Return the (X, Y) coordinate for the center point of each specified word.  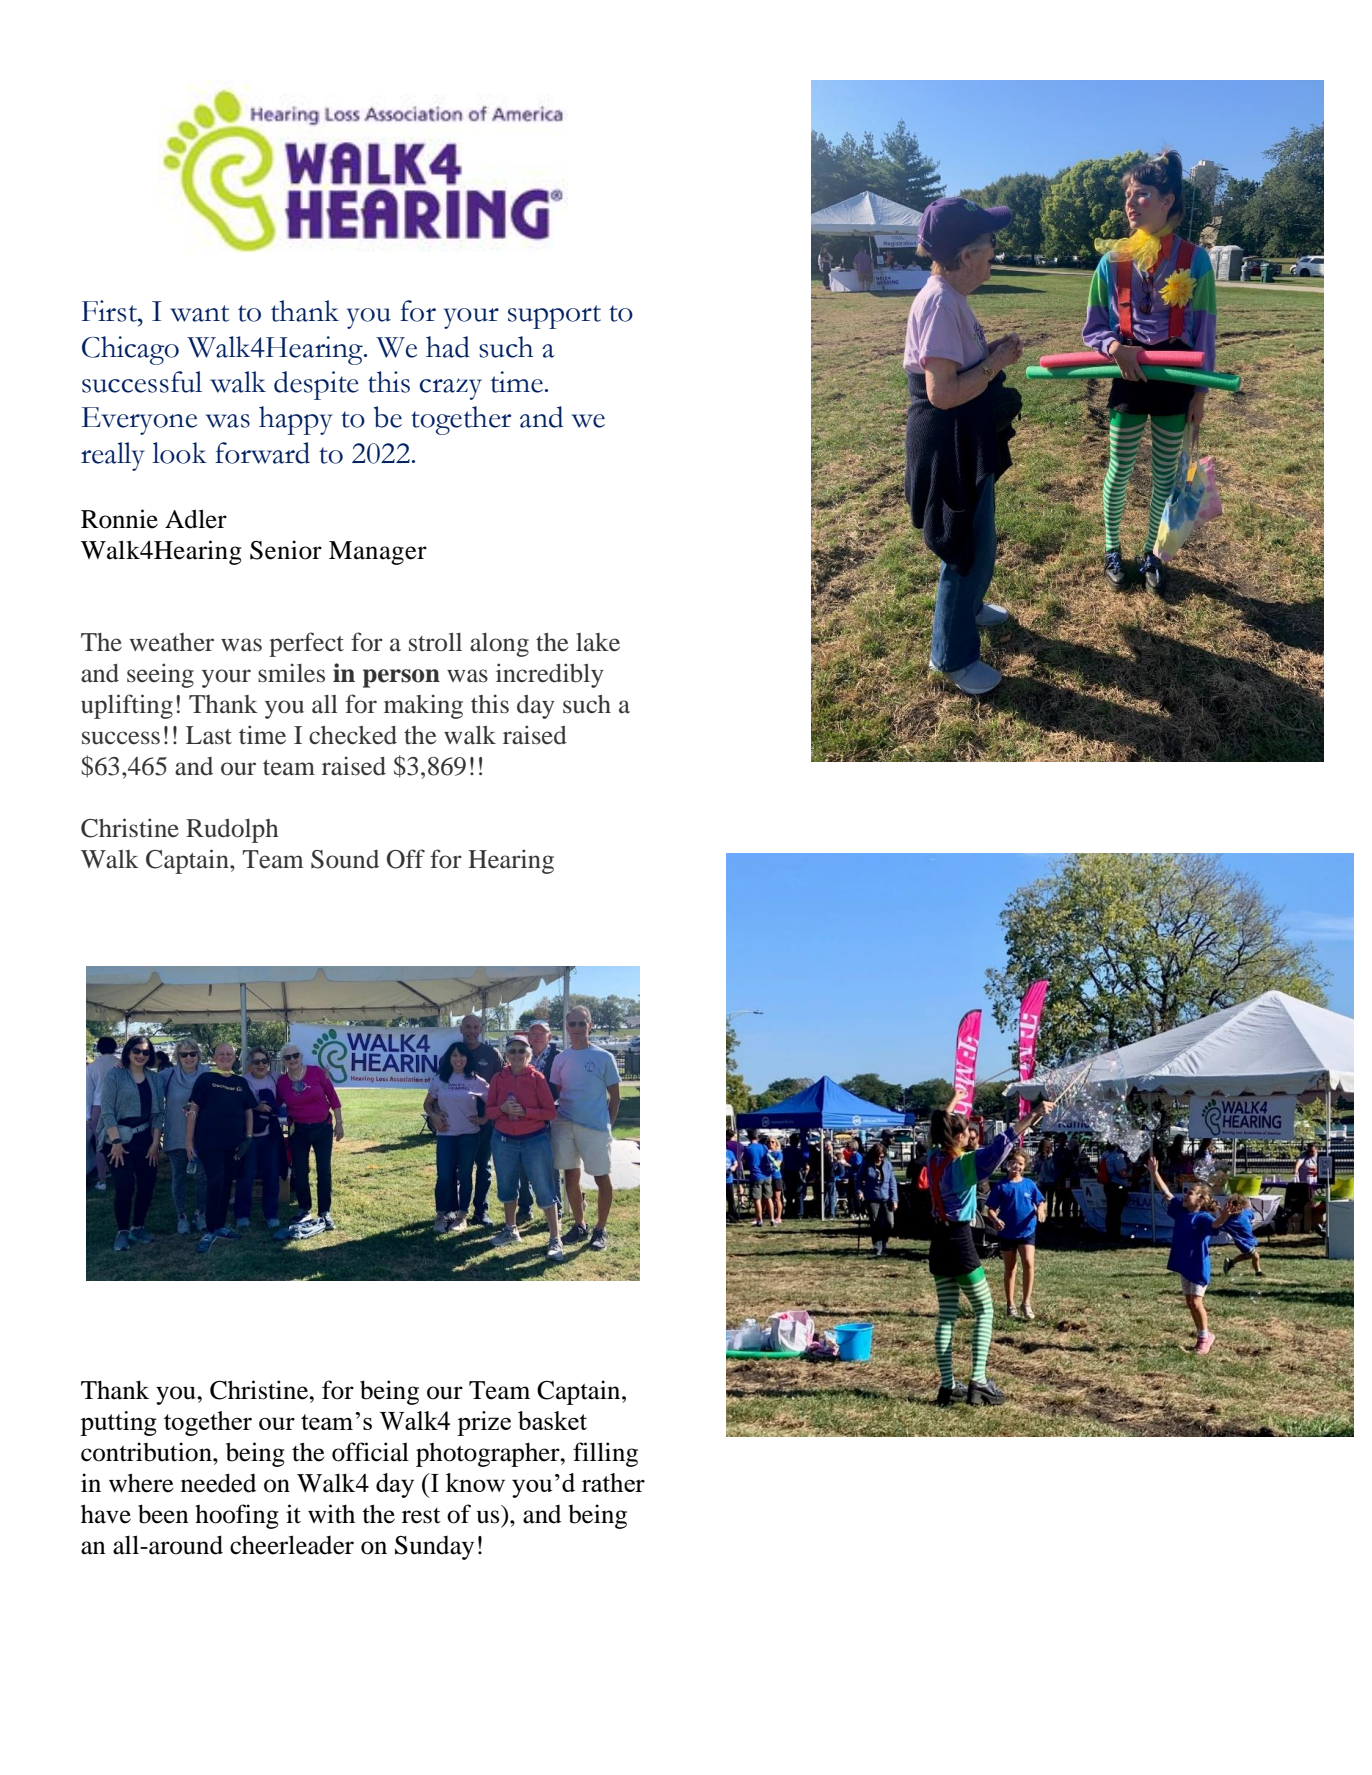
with (331, 1514)
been (163, 1514)
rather (613, 1482)
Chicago (130, 350)
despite (316, 385)
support (554, 317)
